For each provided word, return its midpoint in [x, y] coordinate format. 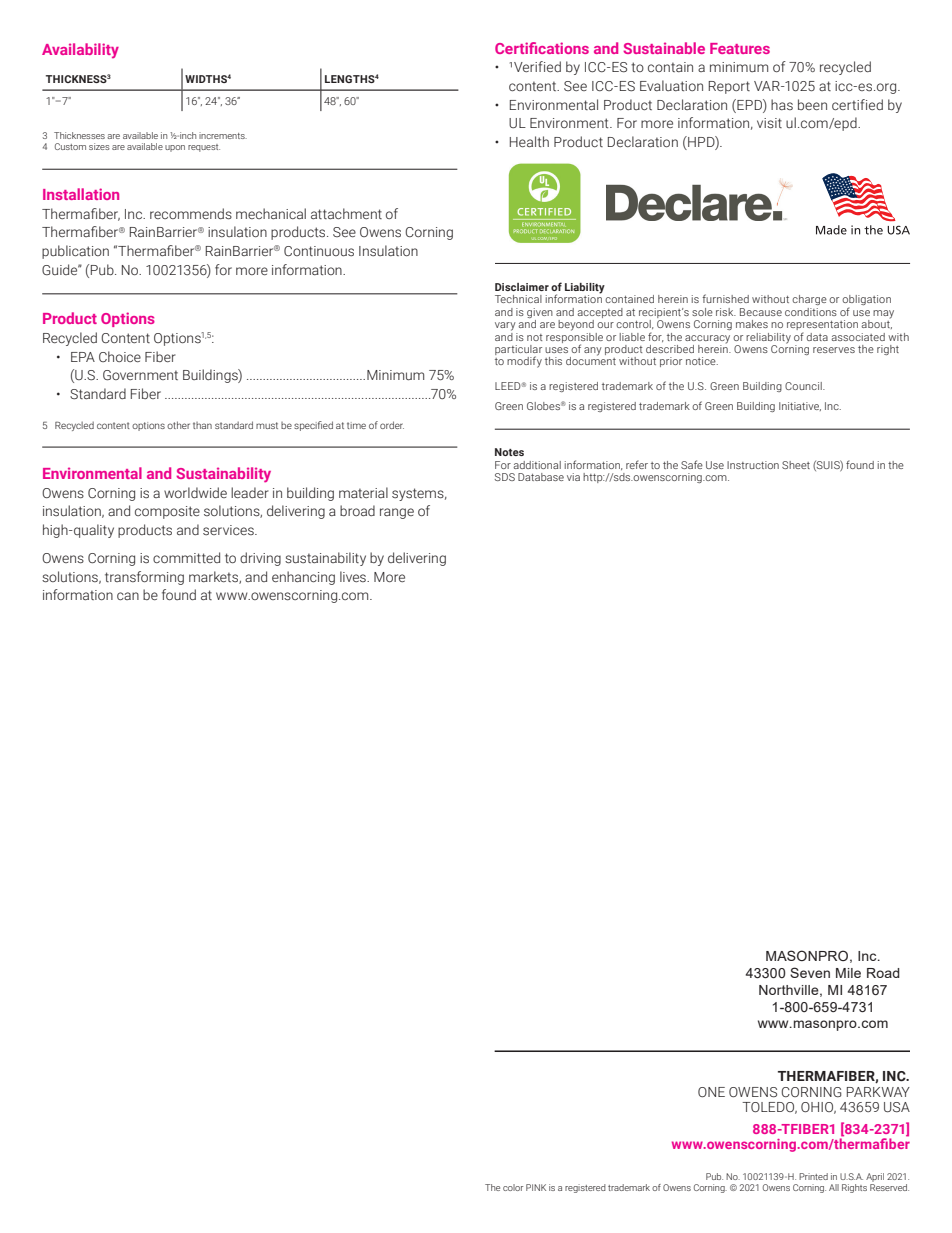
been [812, 104]
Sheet [796, 465]
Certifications [542, 48]
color [513, 1187]
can [128, 596]
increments [223, 135]
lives [354, 576]
